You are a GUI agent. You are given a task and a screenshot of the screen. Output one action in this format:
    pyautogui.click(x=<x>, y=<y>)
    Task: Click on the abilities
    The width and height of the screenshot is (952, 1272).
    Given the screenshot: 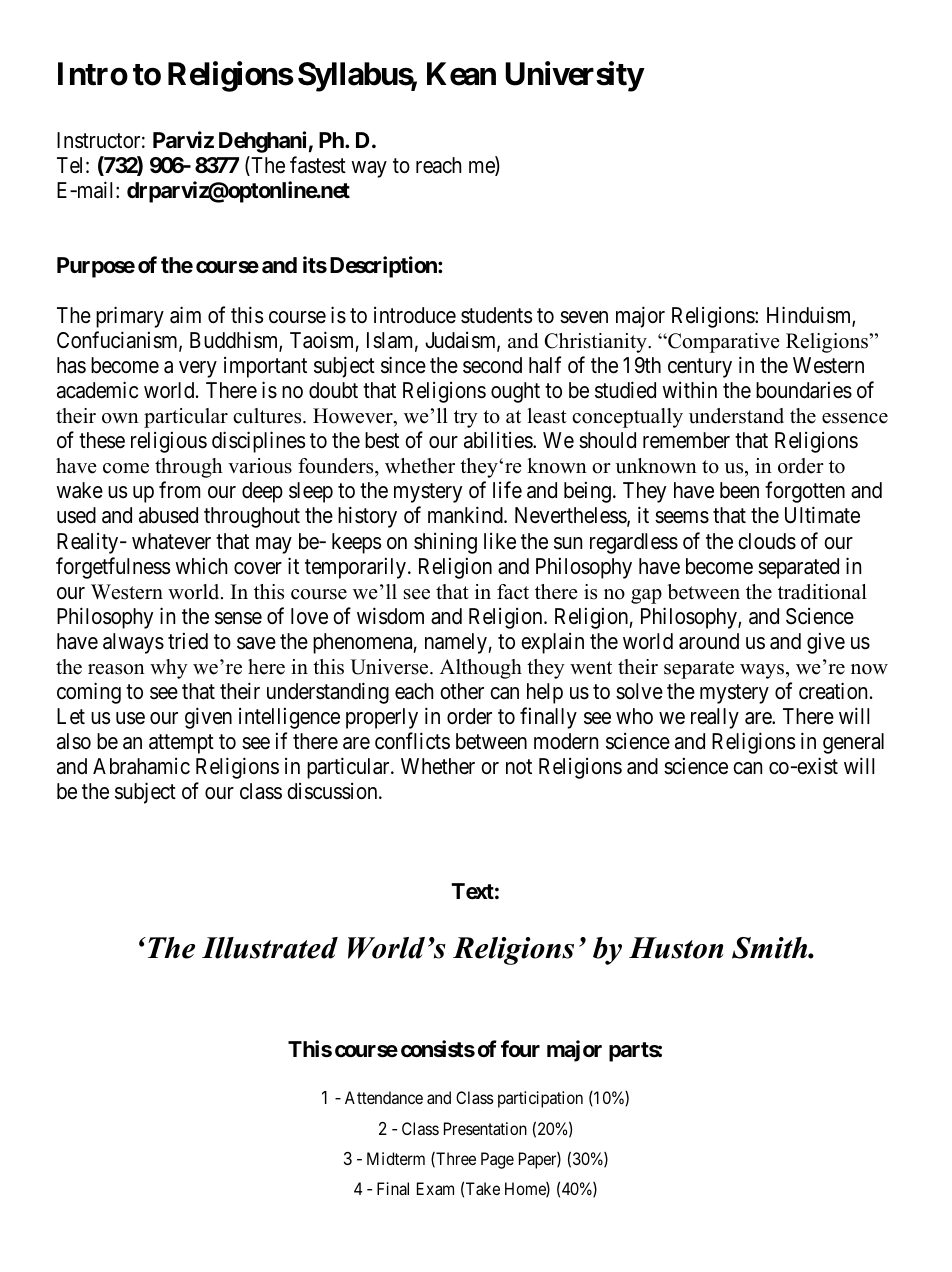 What is the action you would take?
    pyautogui.click(x=499, y=440)
